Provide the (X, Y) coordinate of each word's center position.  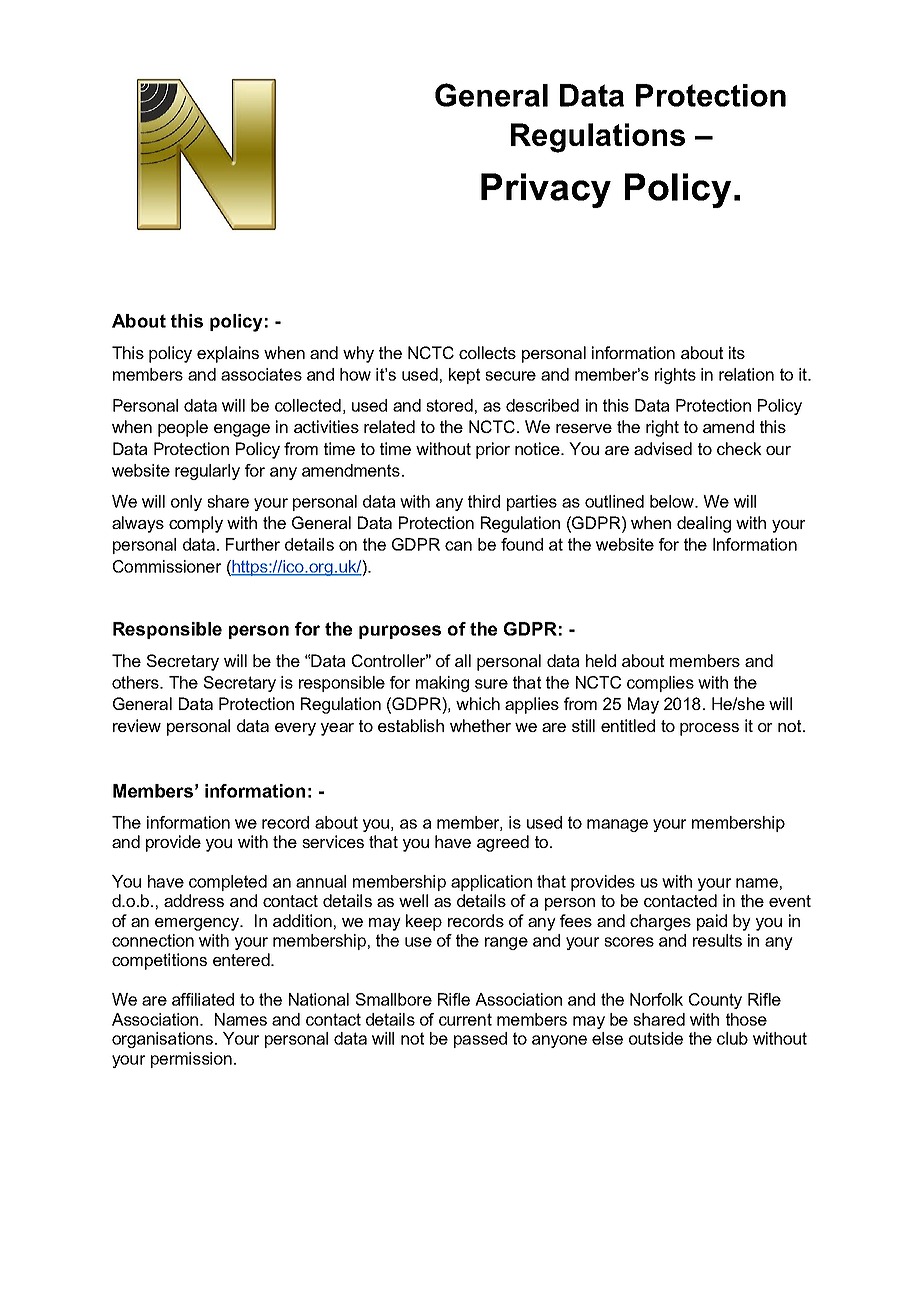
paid (712, 922)
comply (196, 524)
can (458, 546)
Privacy (546, 190)
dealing (704, 524)
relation (746, 374)
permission (191, 1060)
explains (228, 354)
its (737, 352)
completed (228, 883)
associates (261, 374)
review (137, 725)
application (491, 883)
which (478, 703)
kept (464, 376)
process (709, 729)
